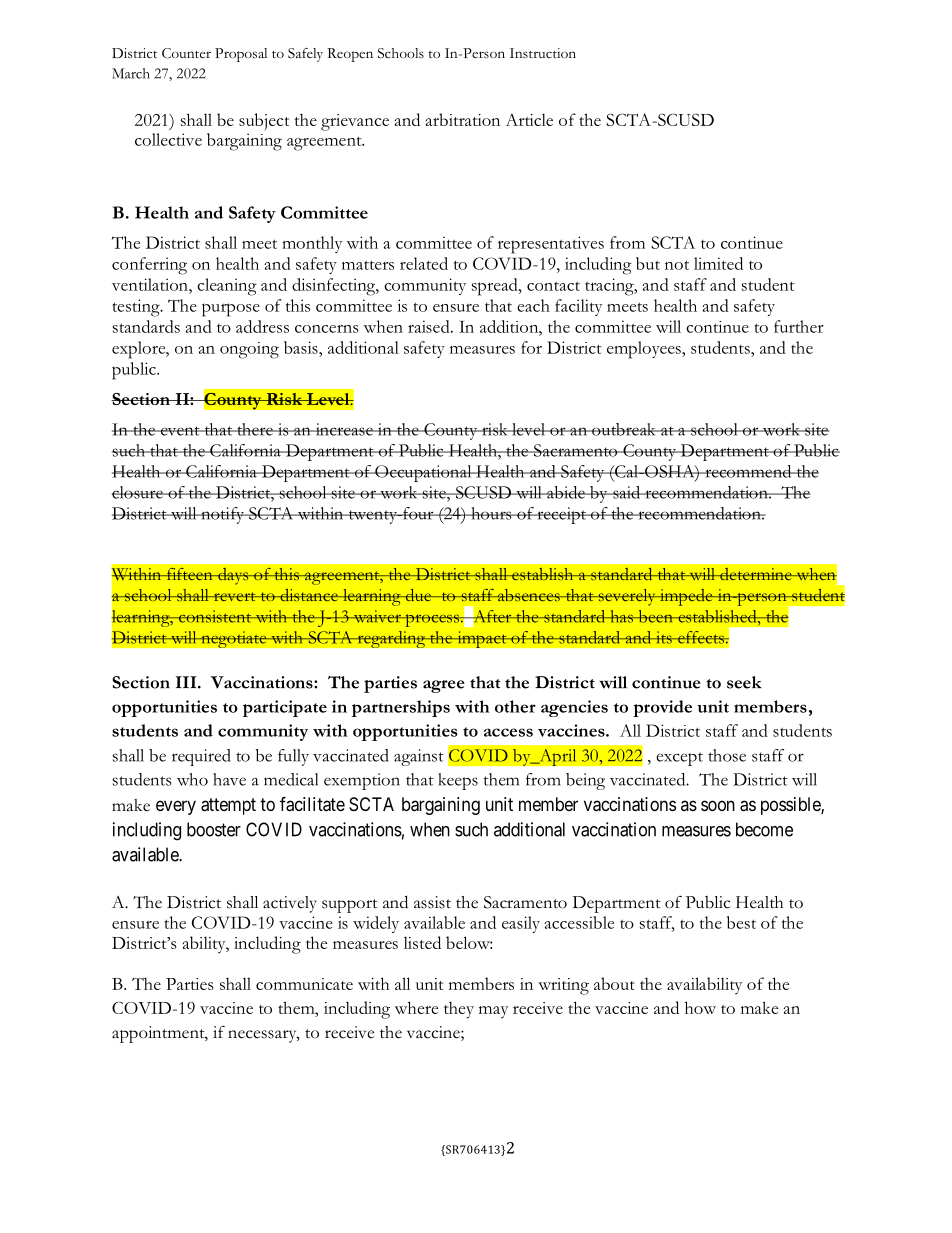  What do you see at coordinates (543, 53) in the screenshot?
I see `Instruction` at bounding box center [543, 53].
